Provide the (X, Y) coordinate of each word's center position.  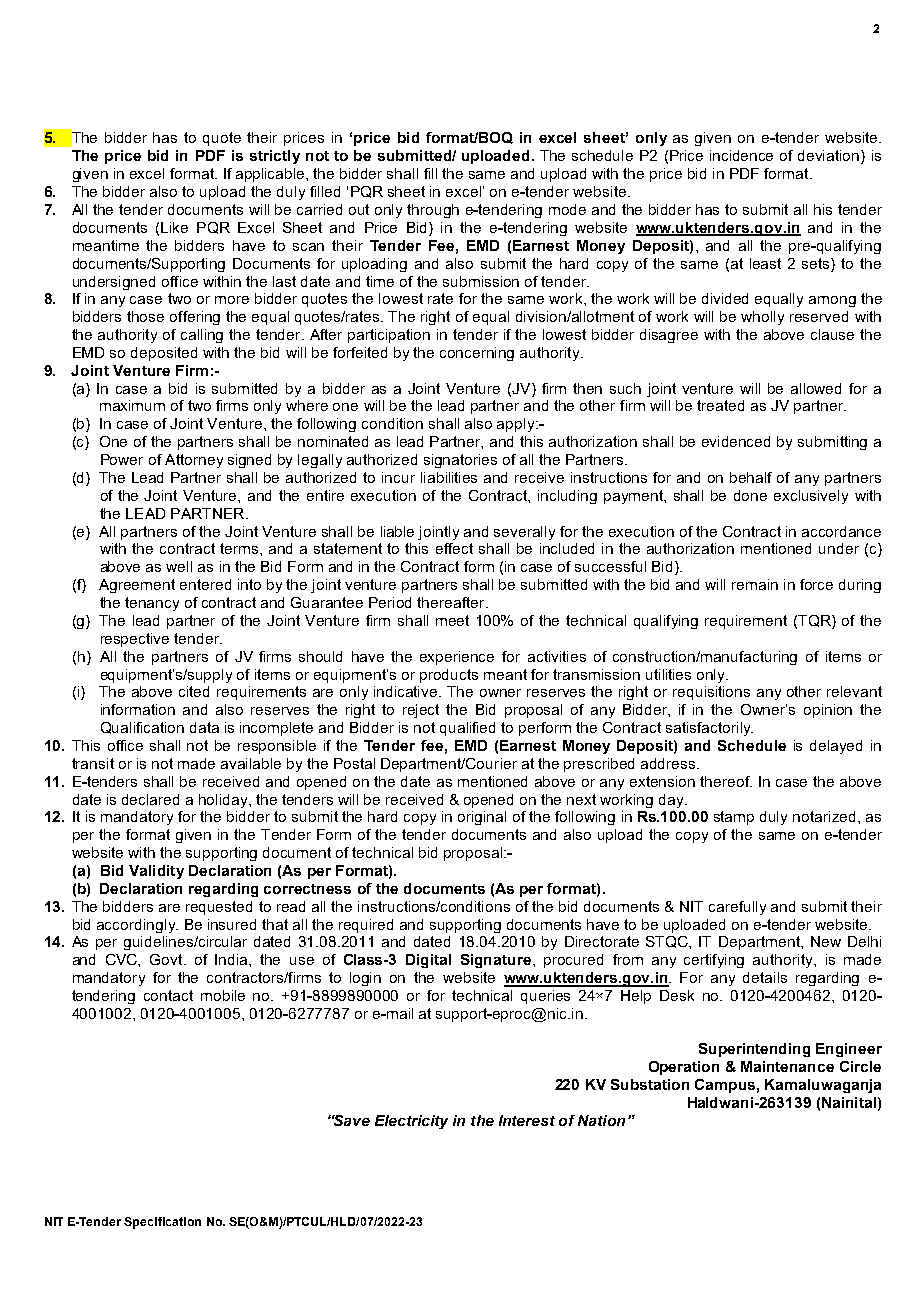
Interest (527, 1120)
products (449, 676)
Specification (162, 1223)
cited (194, 691)
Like (174, 227)
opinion (828, 711)
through (433, 211)
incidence (741, 155)
